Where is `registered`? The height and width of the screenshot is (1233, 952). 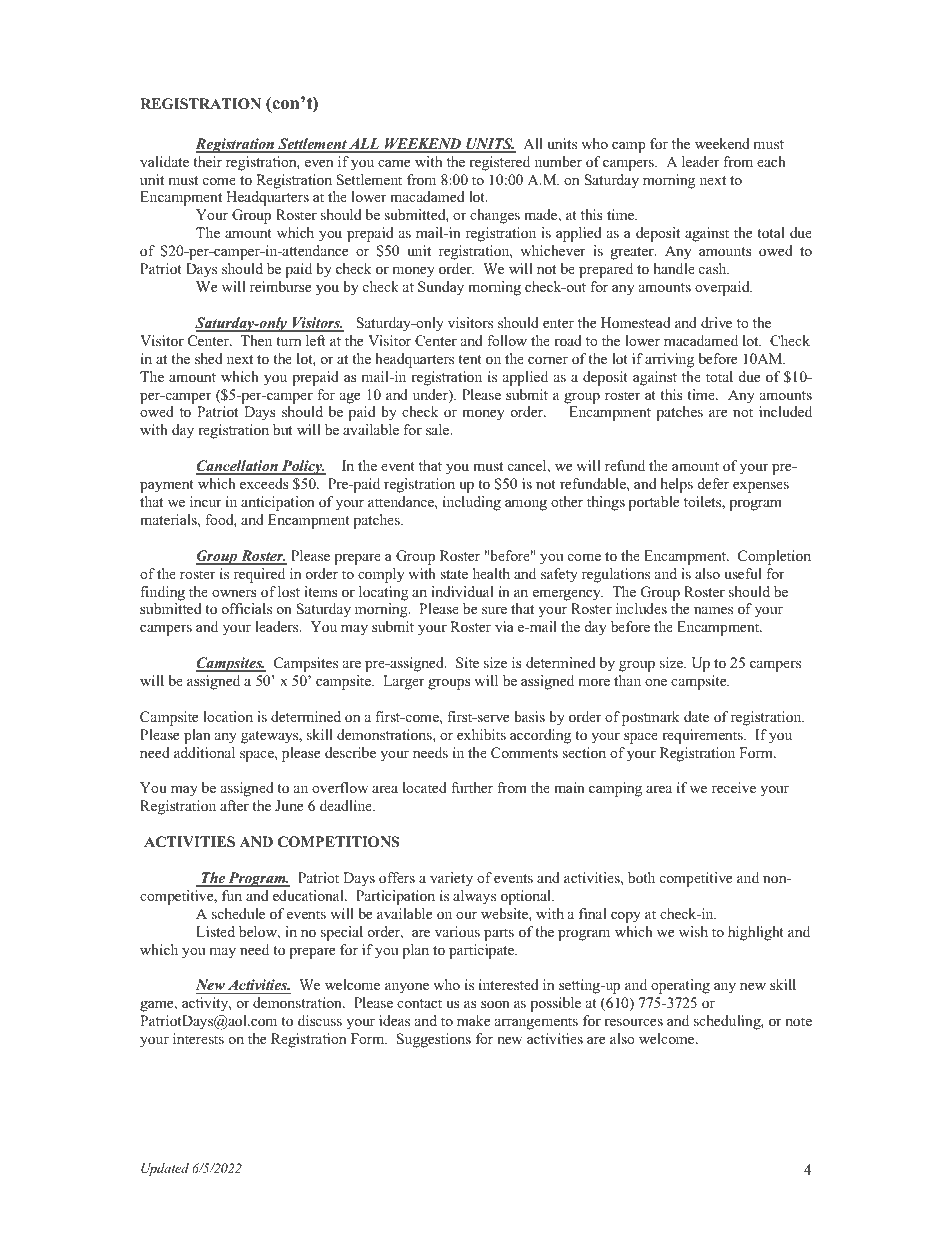
registered is located at coordinates (499, 163).
